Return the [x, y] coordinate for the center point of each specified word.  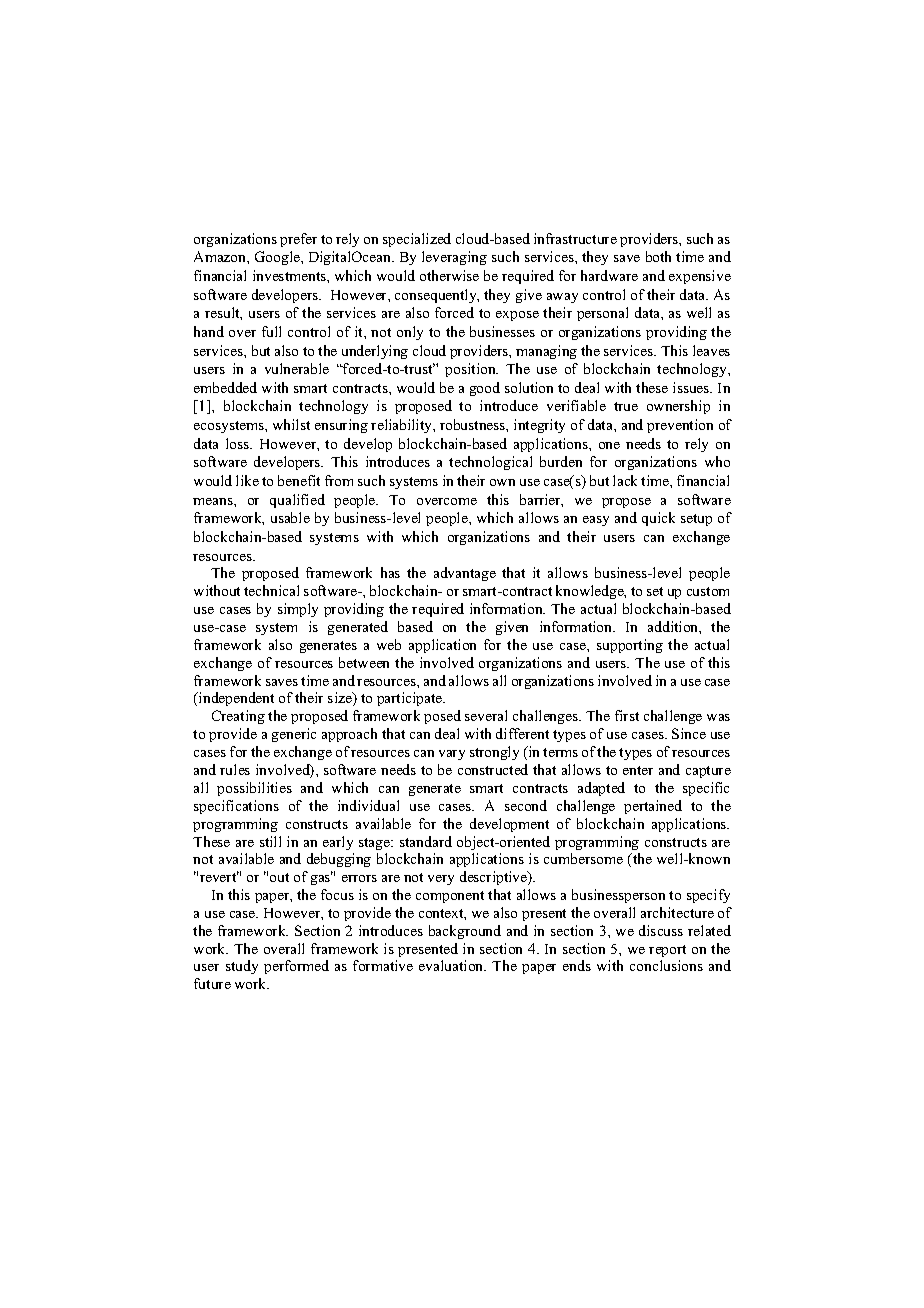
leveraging [454, 258]
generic [294, 735]
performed [296, 967]
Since [689, 733]
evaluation [452, 965]
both [658, 256]
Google [278, 258]
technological [490, 463]
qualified [297, 501]
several [486, 715]
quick [658, 519]
